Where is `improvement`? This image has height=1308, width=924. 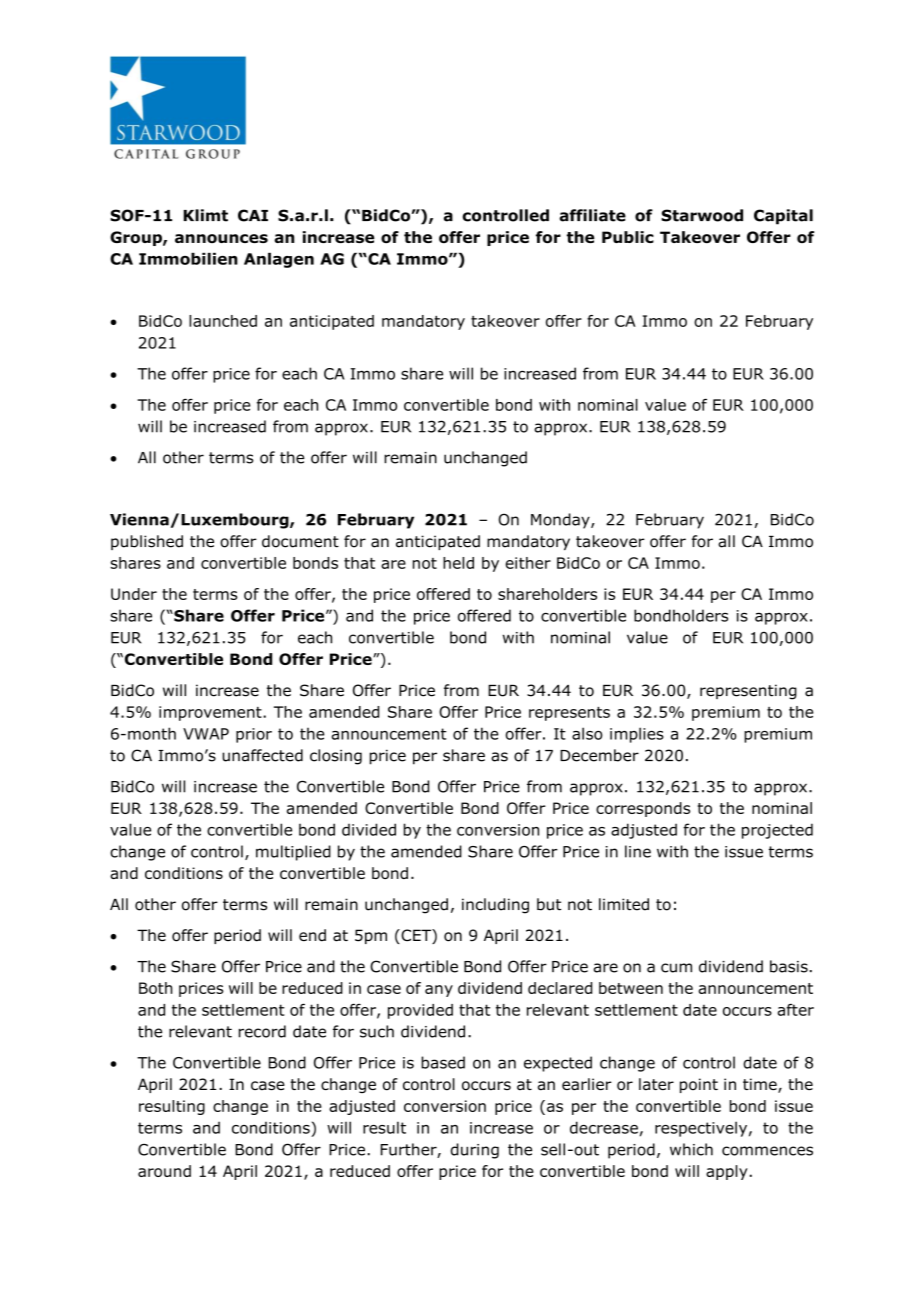
improvement is located at coordinates (211, 713).
